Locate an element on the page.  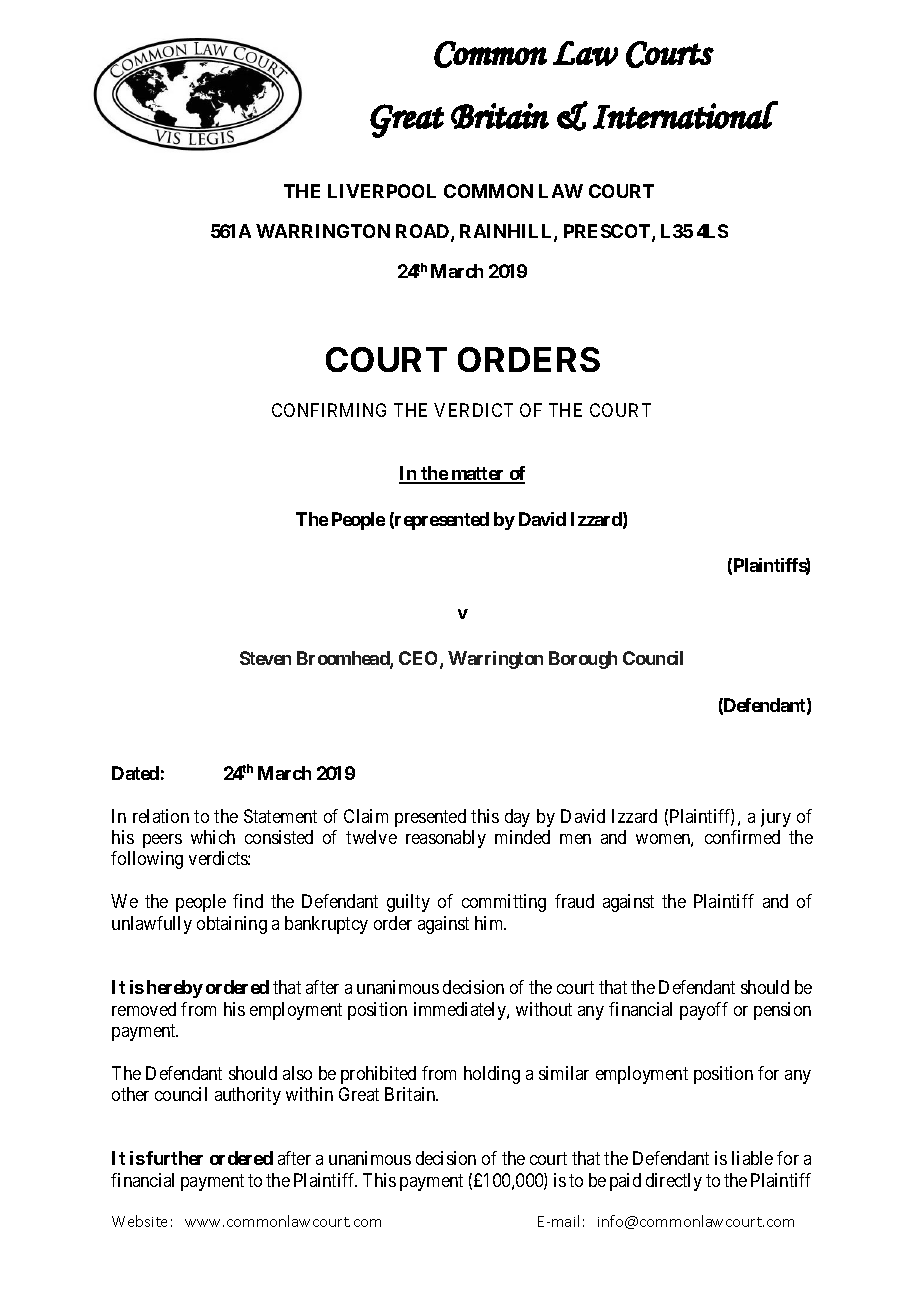
Steven is located at coordinates (265, 658).
